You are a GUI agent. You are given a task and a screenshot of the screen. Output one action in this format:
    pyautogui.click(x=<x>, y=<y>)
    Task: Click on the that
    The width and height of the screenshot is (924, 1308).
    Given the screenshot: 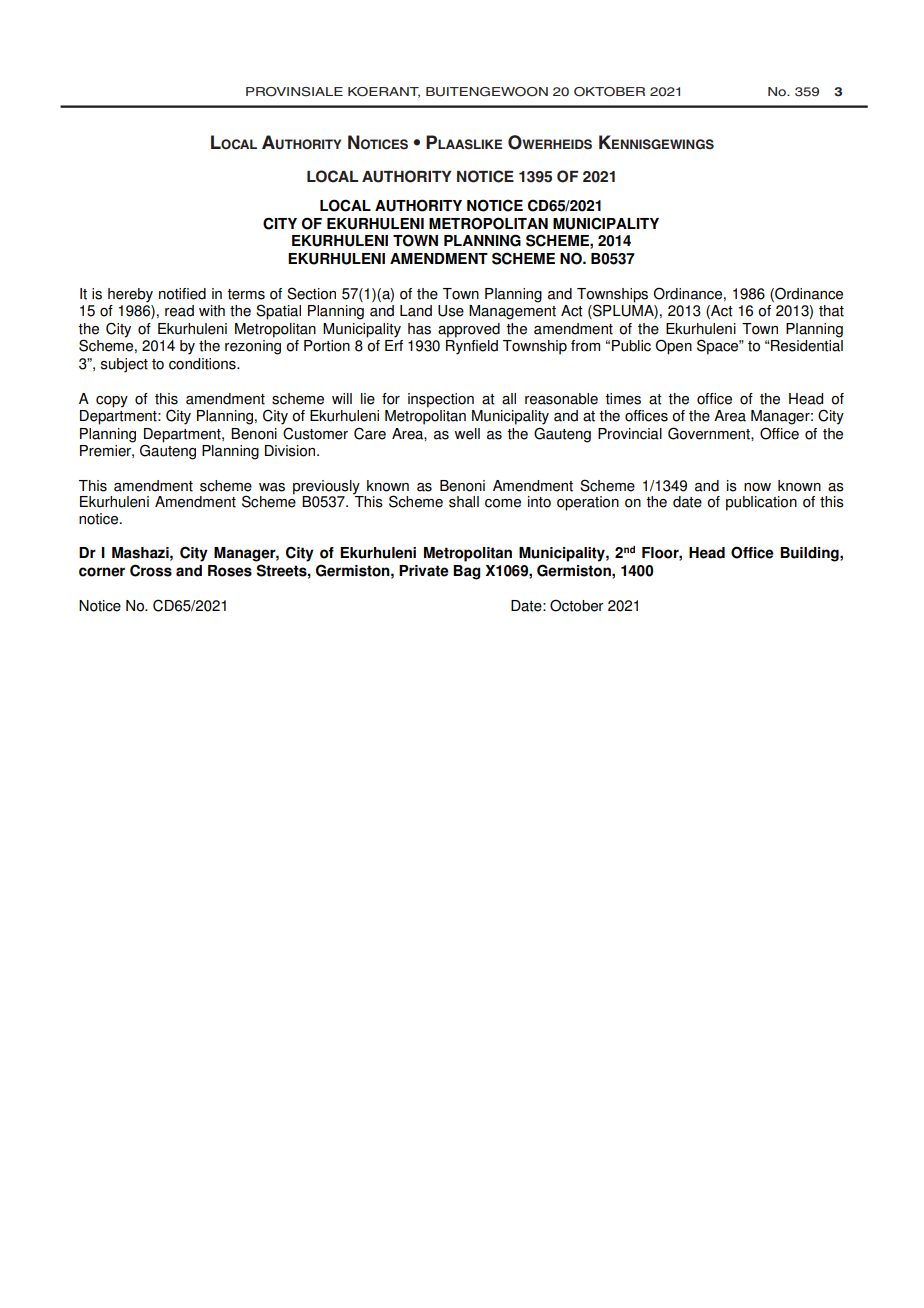 What is the action you would take?
    pyautogui.click(x=831, y=311)
